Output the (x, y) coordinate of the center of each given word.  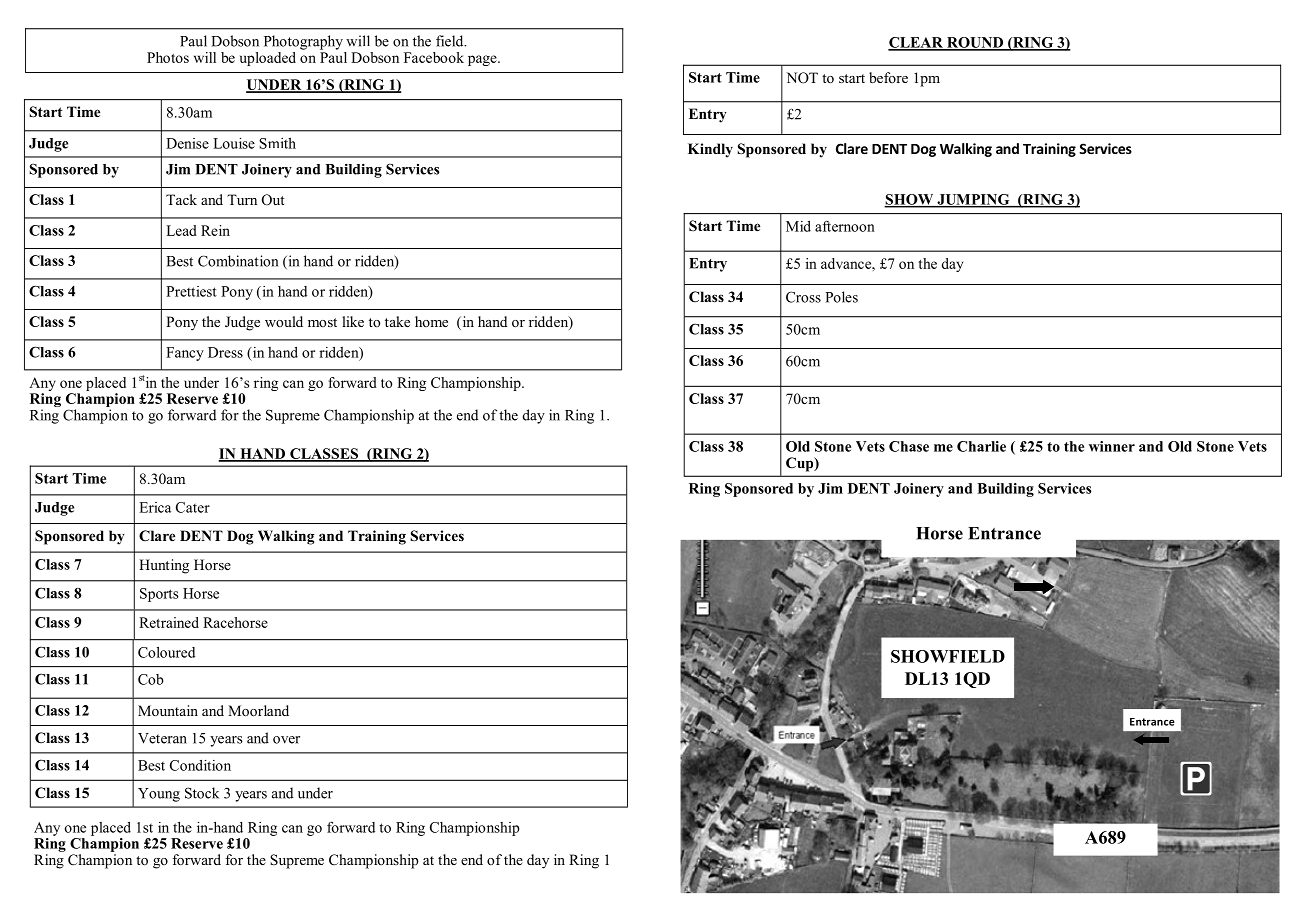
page (483, 60)
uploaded (268, 59)
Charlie (981, 446)
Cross (803, 297)
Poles (841, 297)
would (284, 321)
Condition (200, 765)
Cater (193, 507)
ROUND (975, 43)
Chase (909, 446)
